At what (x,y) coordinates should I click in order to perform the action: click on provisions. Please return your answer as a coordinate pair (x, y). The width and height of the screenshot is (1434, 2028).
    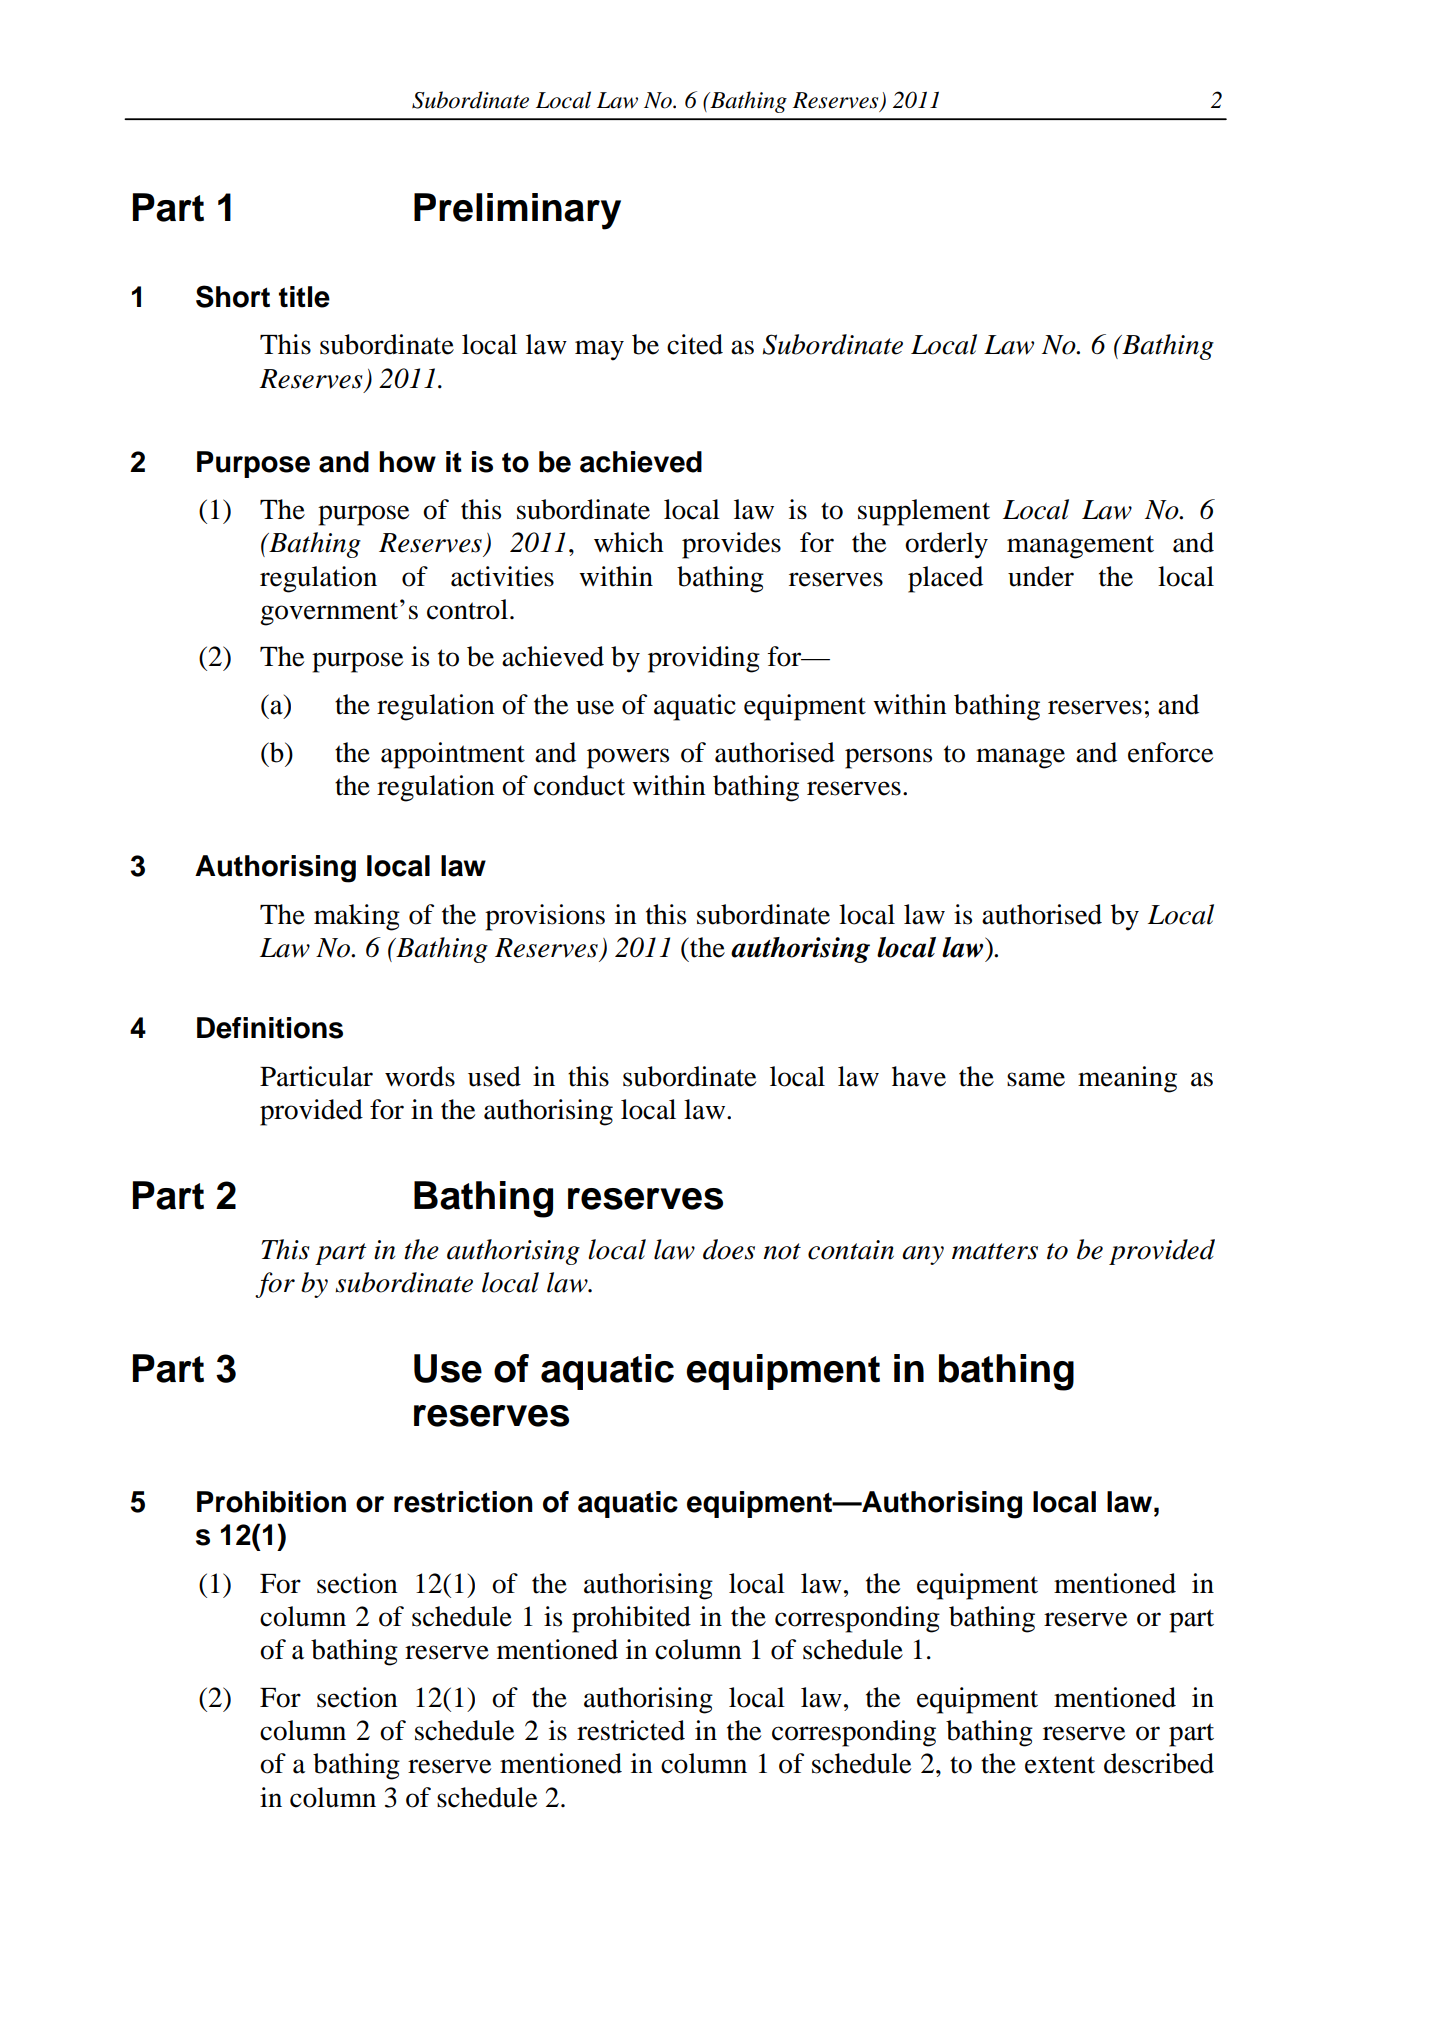
    Looking at the image, I should click on (545, 917).
